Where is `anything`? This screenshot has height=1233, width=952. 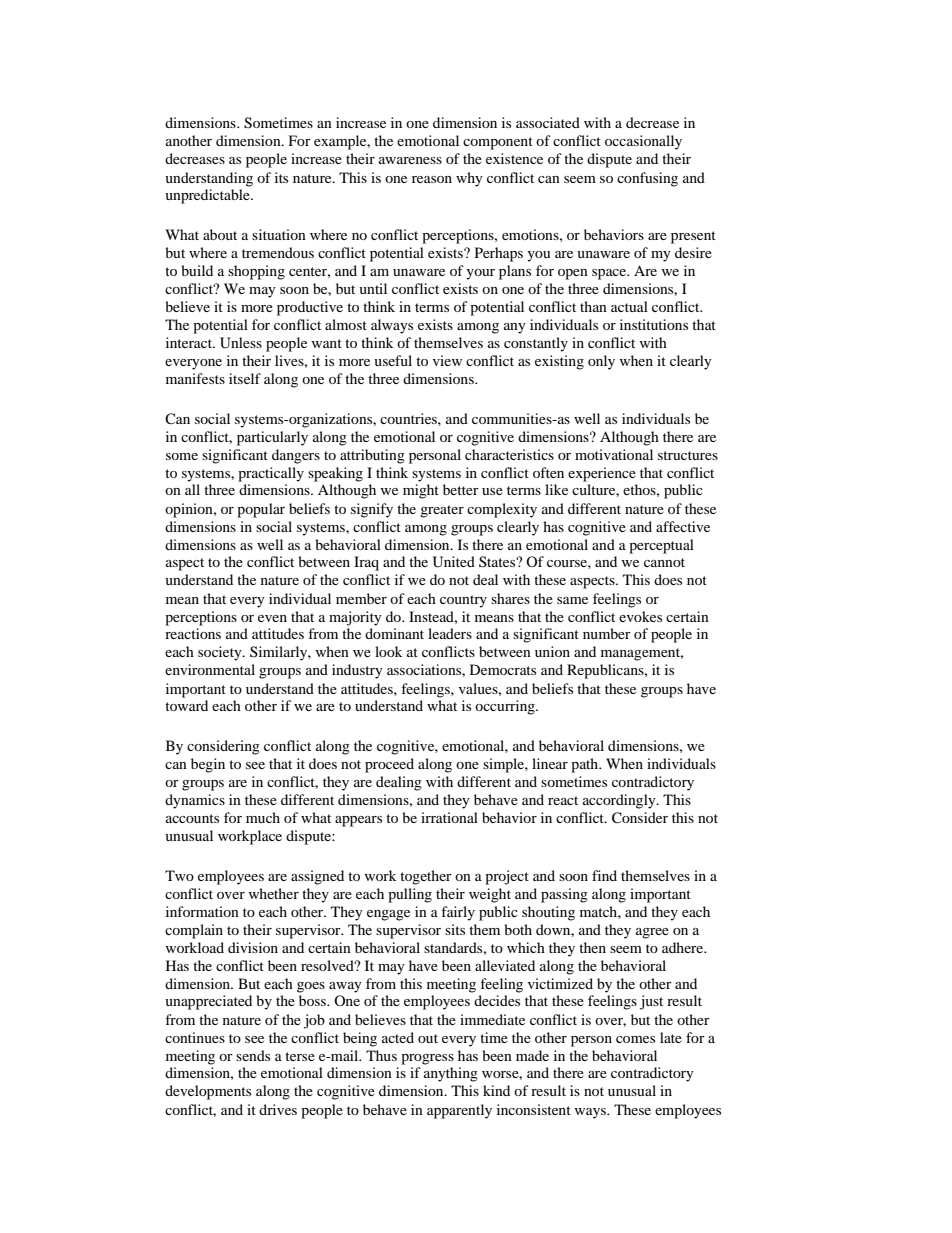 anything is located at coordinates (451, 1074).
